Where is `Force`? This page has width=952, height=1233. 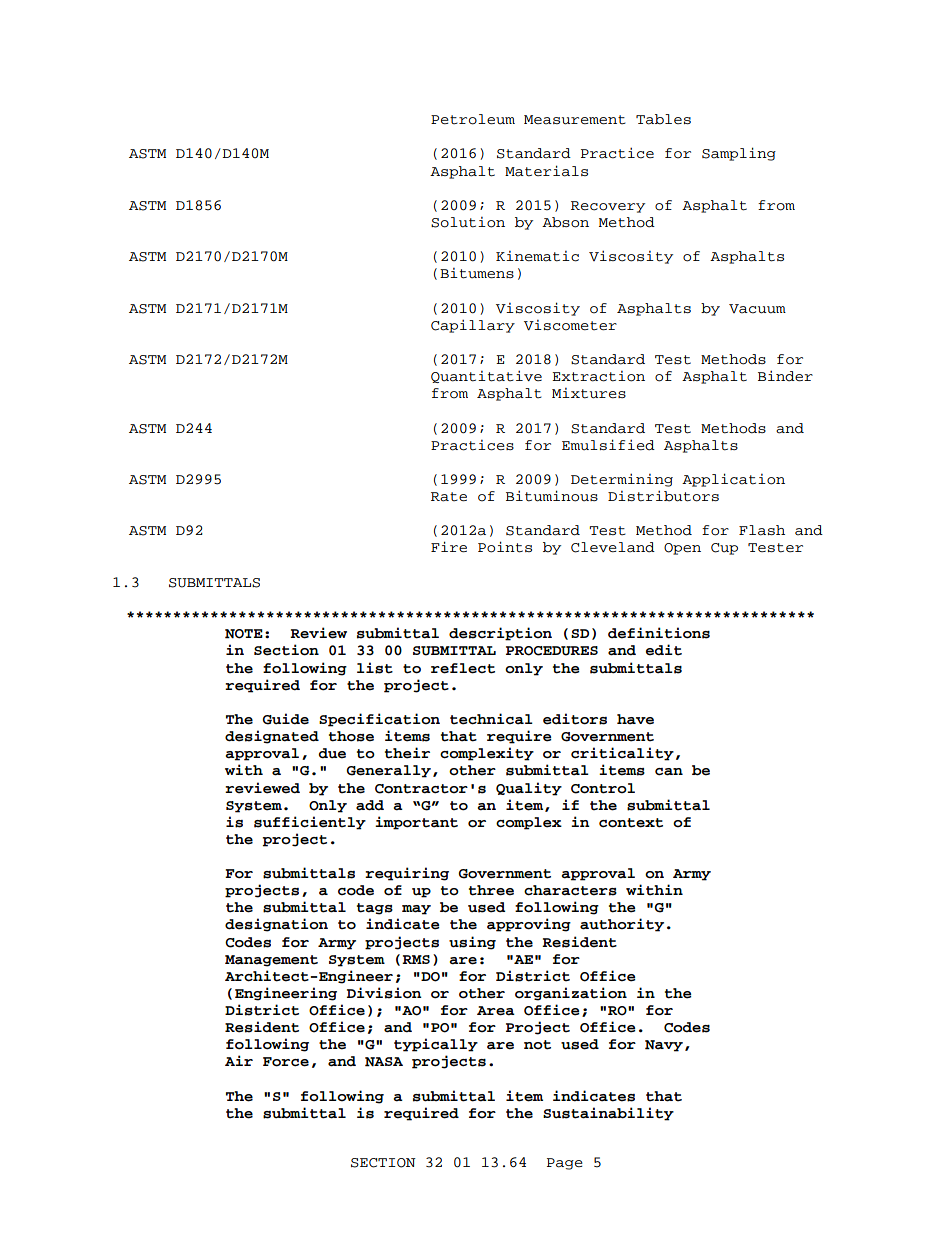 Force is located at coordinates (286, 1062).
